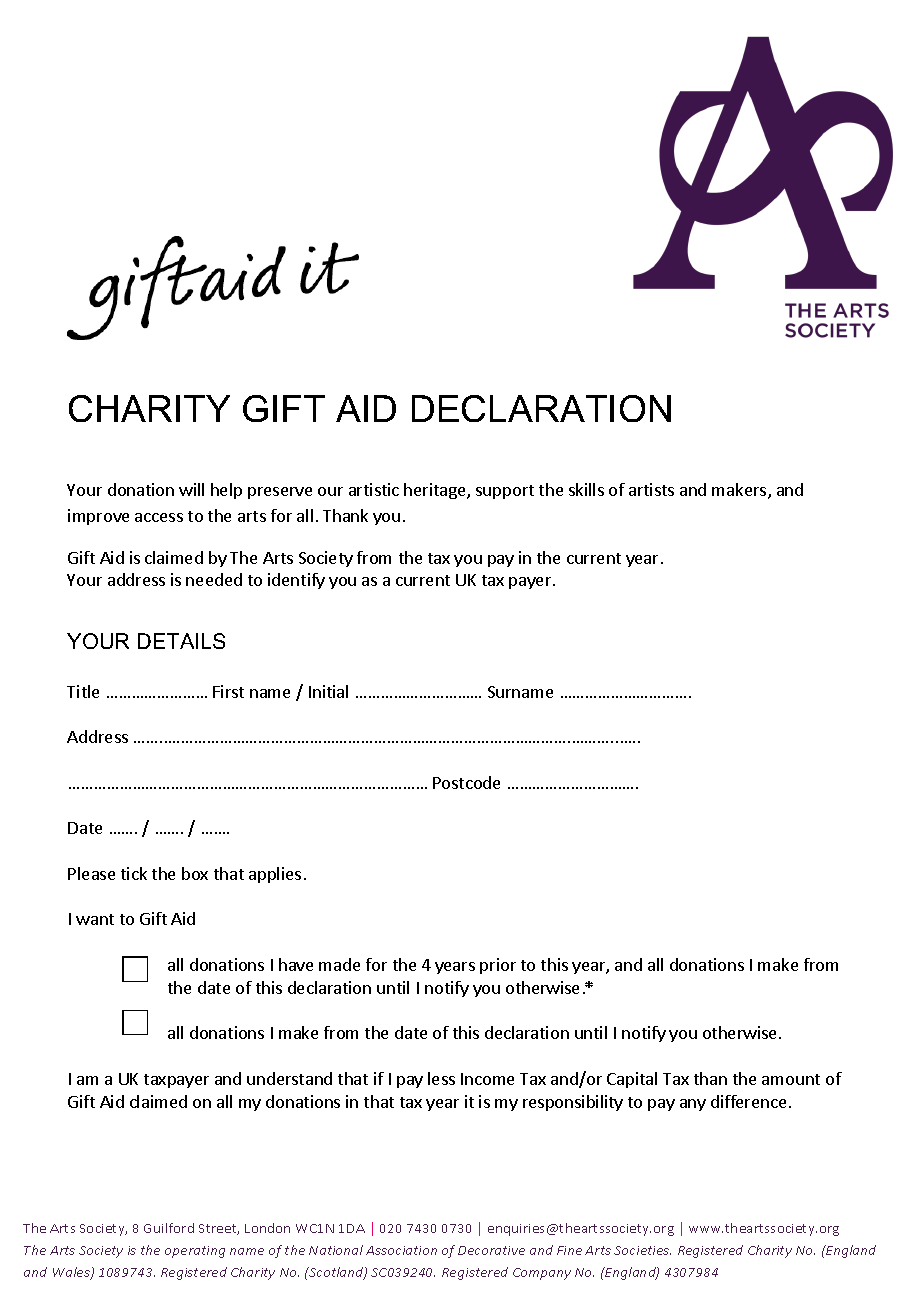 Image resolution: width=924 pixels, height=1308 pixels. What do you see at coordinates (296, 964) in the image?
I see `have` at bounding box center [296, 964].
